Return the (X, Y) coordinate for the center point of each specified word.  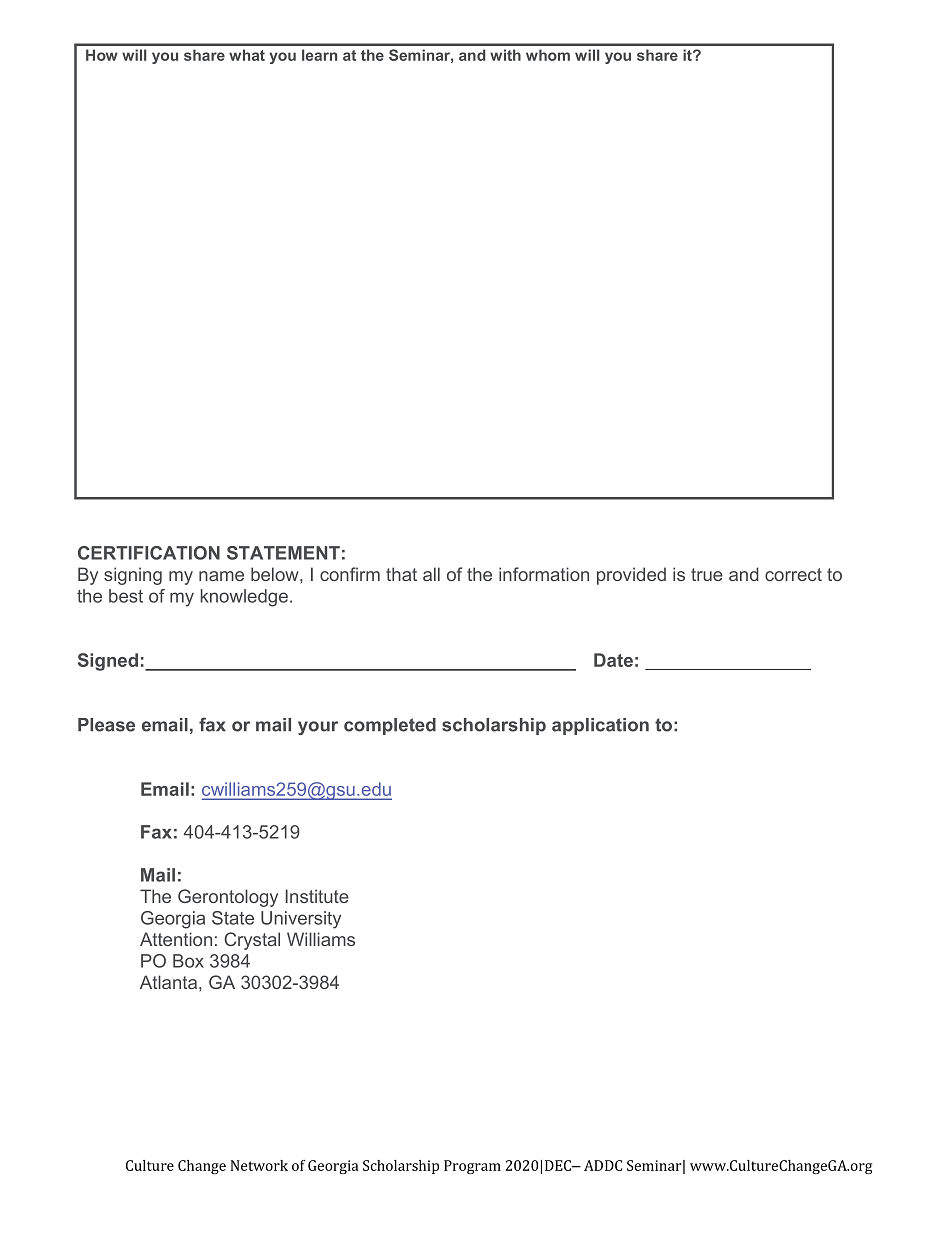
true (707, 574)
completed (390, 726)
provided (631, 576)
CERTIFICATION (149, 553)
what (247, 55)
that (401, 574)
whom (548, 55)
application (600, 726)
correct (793, 574)
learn (319, 55)
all (431, 574)
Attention (176, 939)
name (221, 576)
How (102, 55)
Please (106, 725)
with (505, 55)
